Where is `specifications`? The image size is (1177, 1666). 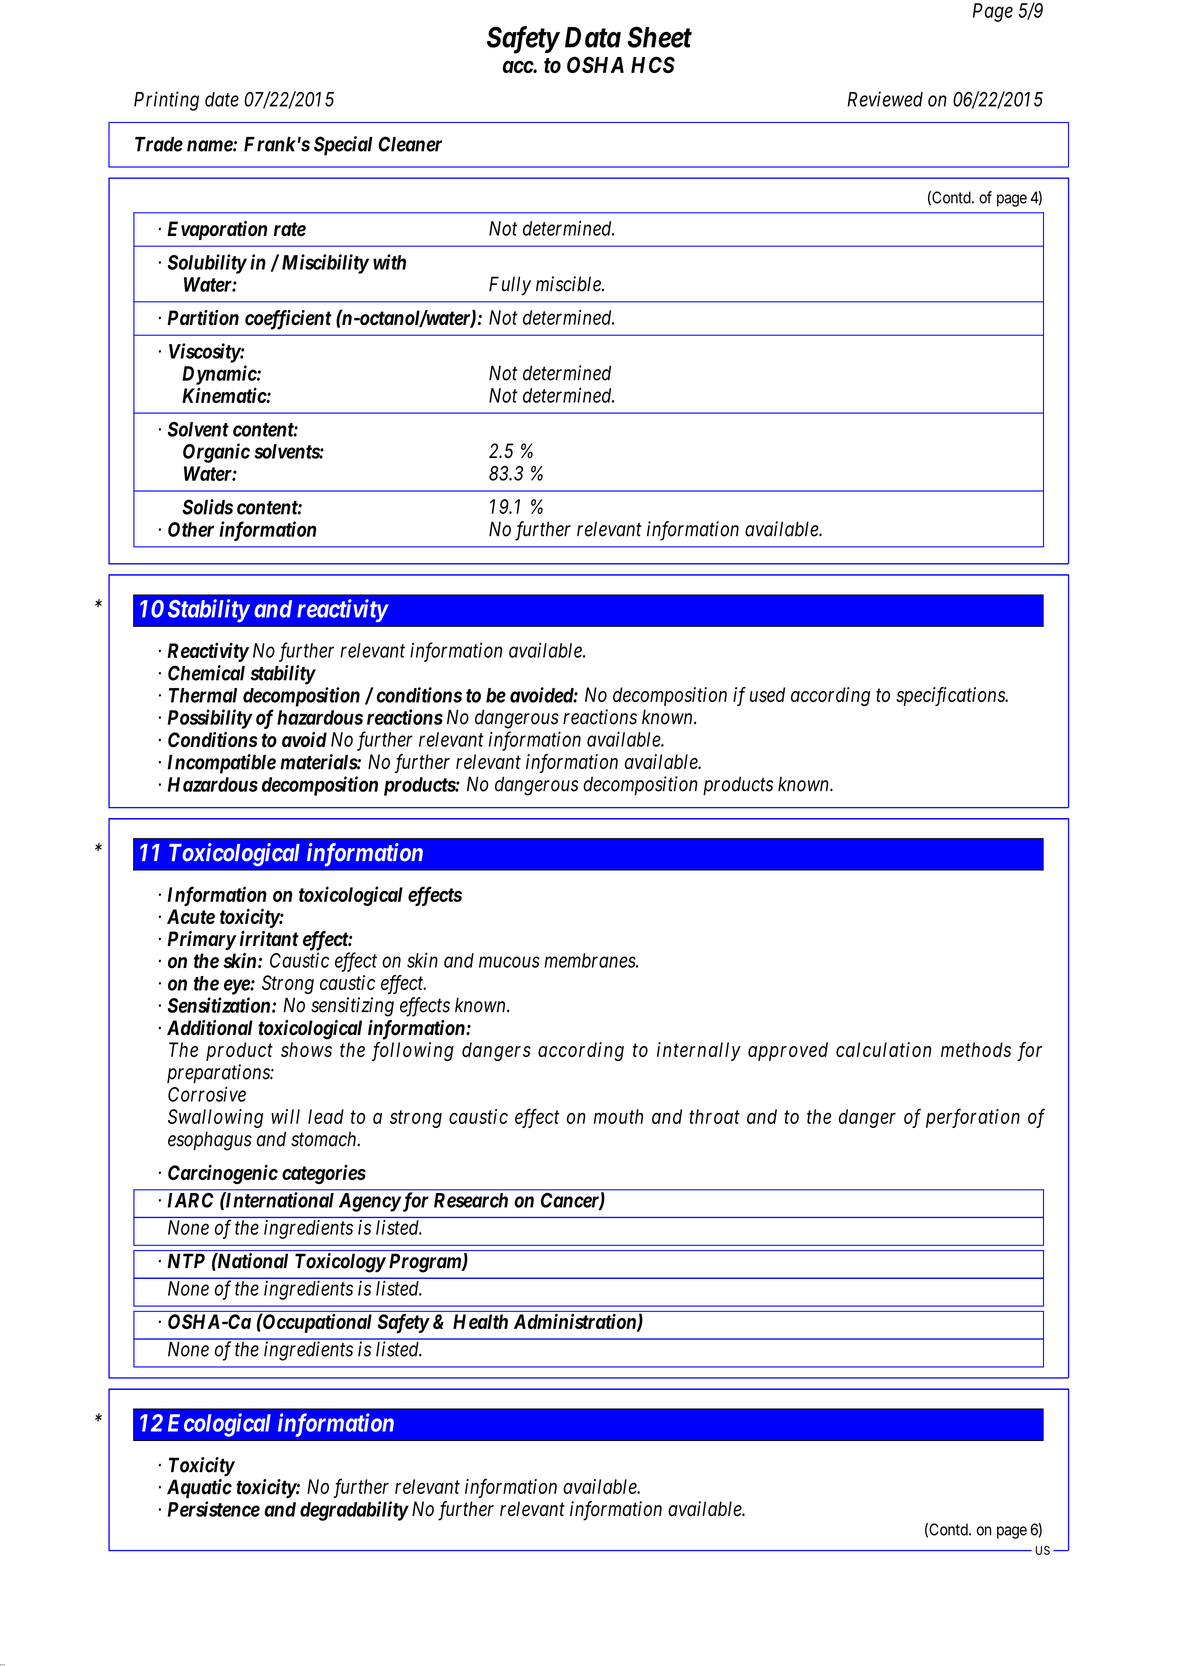
specifications is located at coordinates (951, 696).
